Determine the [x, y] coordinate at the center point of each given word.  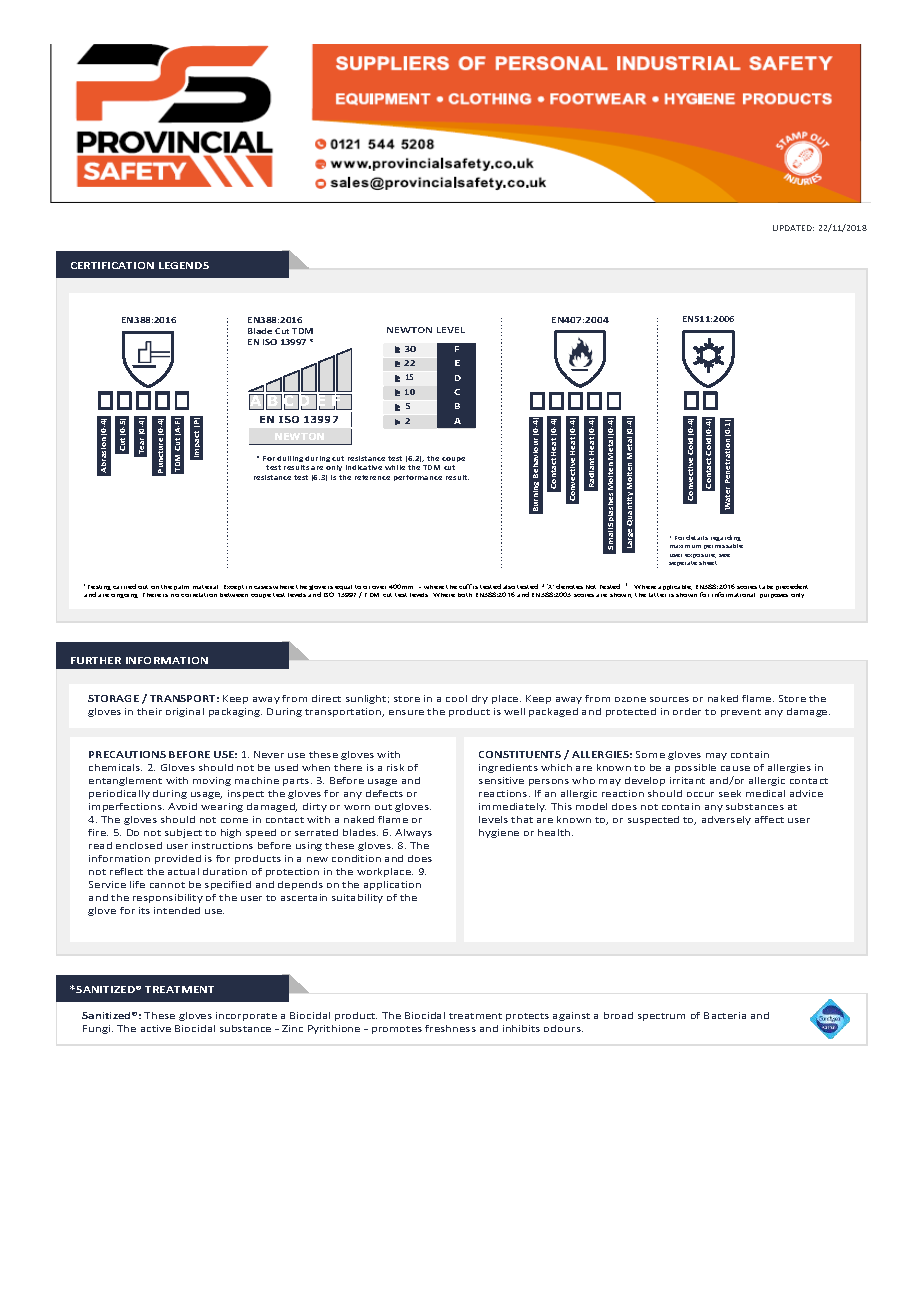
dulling [290, 459]
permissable [723, 546]
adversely [726, 820]
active [156, 1028]
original [185, 712]
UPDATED [793, 228]
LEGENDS [184, 265]
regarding [726, 538]
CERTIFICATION [112, 265]
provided [178, 859]
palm [181, 587]
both [465, 595]
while [395, 467]
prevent [741, 713]
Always [413, 833]
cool [456, 698]
